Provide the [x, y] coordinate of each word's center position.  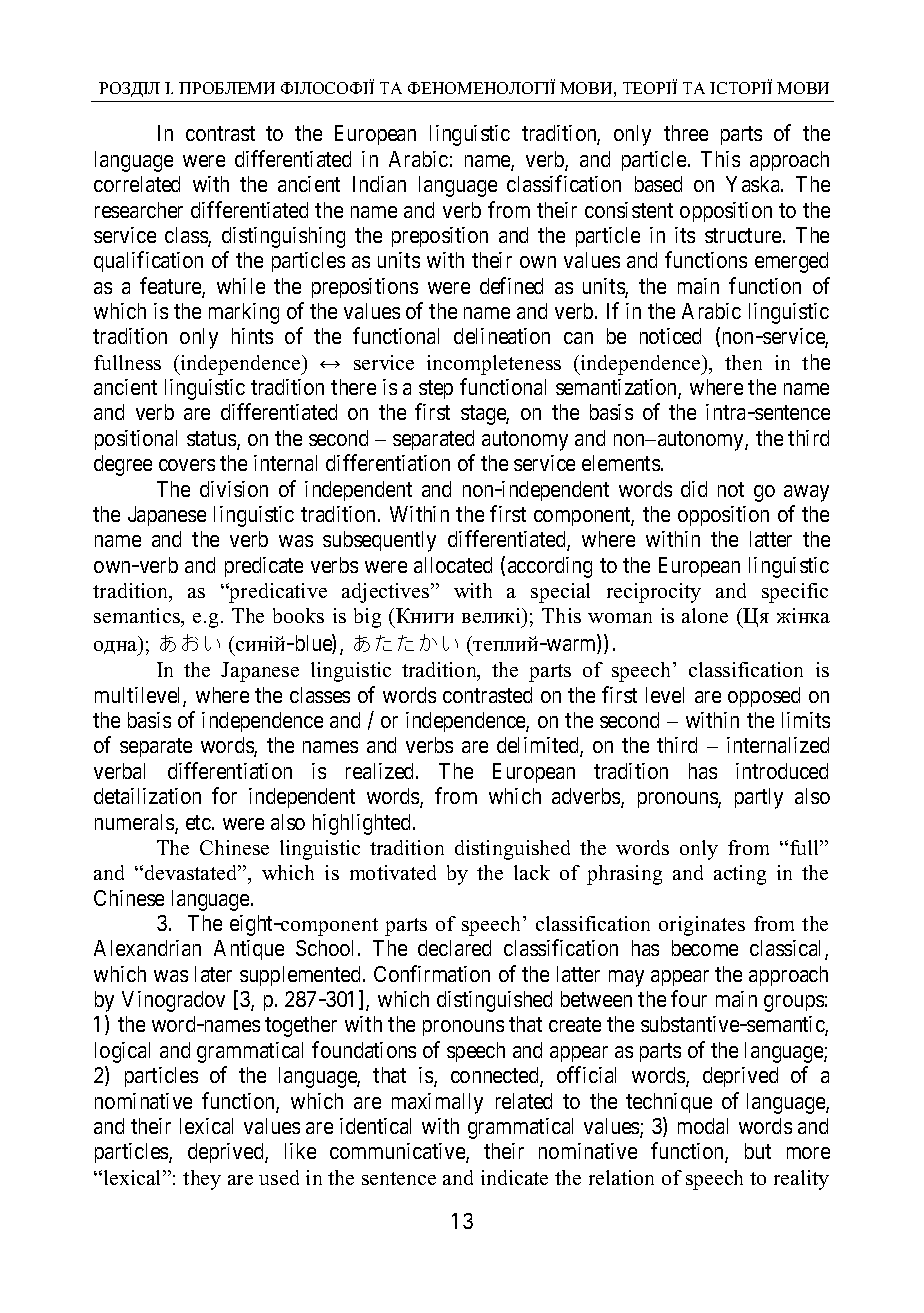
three [686, 133]
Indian [379, 184]
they [202, 1180]
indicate [514, 1177]
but [758, 1151]
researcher [139, 210]
